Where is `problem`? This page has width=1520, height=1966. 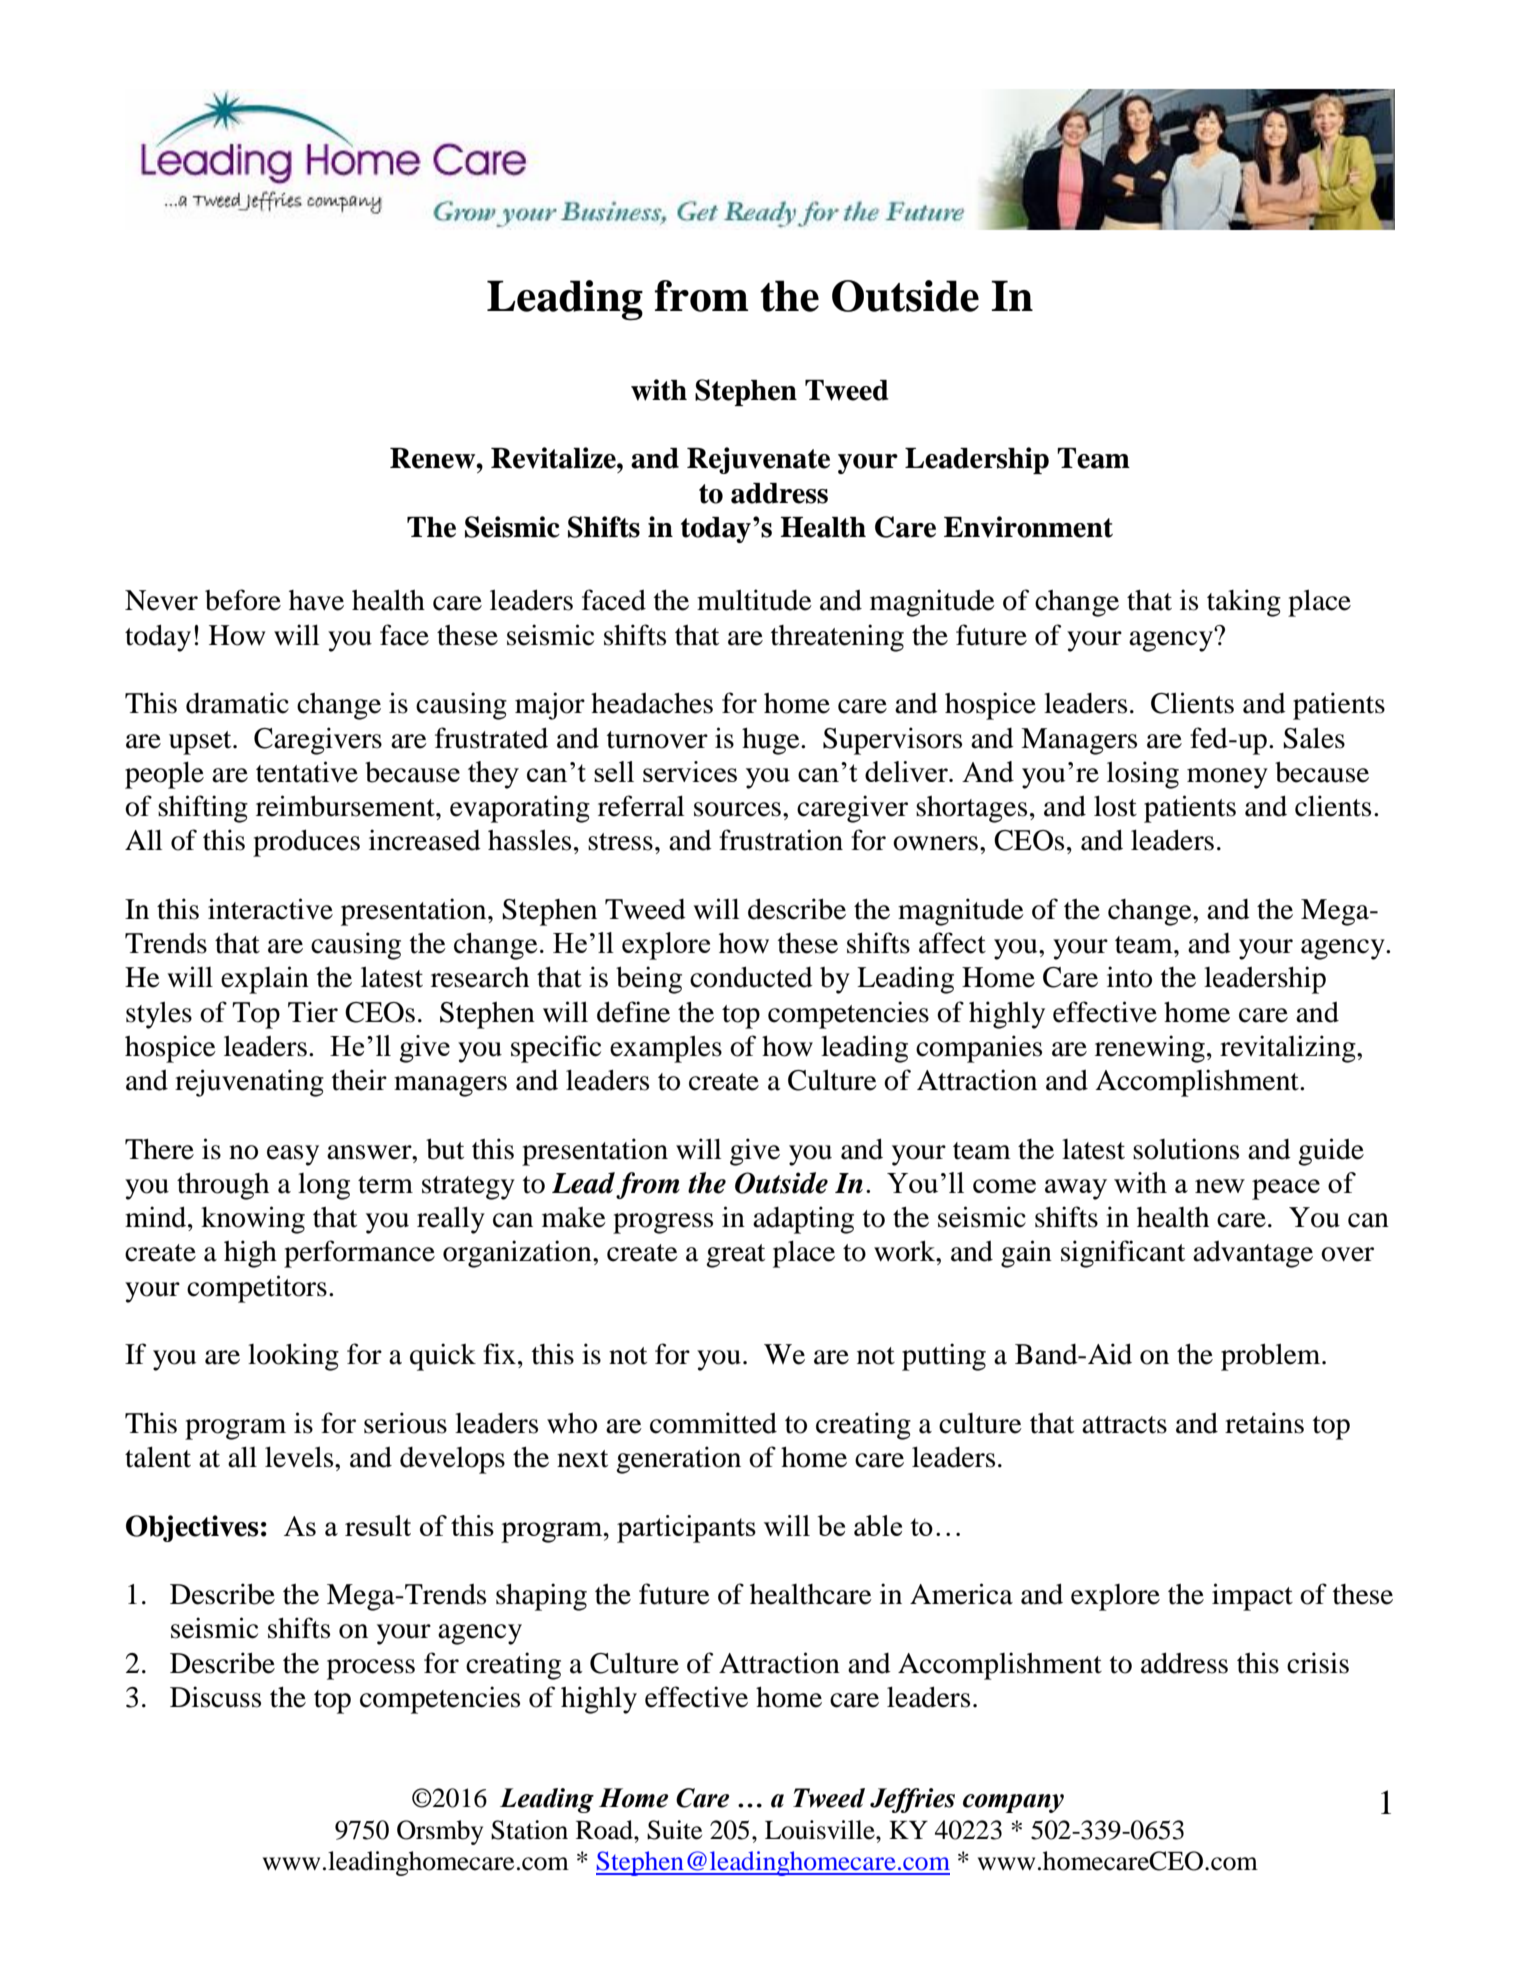 problem is located at coordinates (1272, 1357).
